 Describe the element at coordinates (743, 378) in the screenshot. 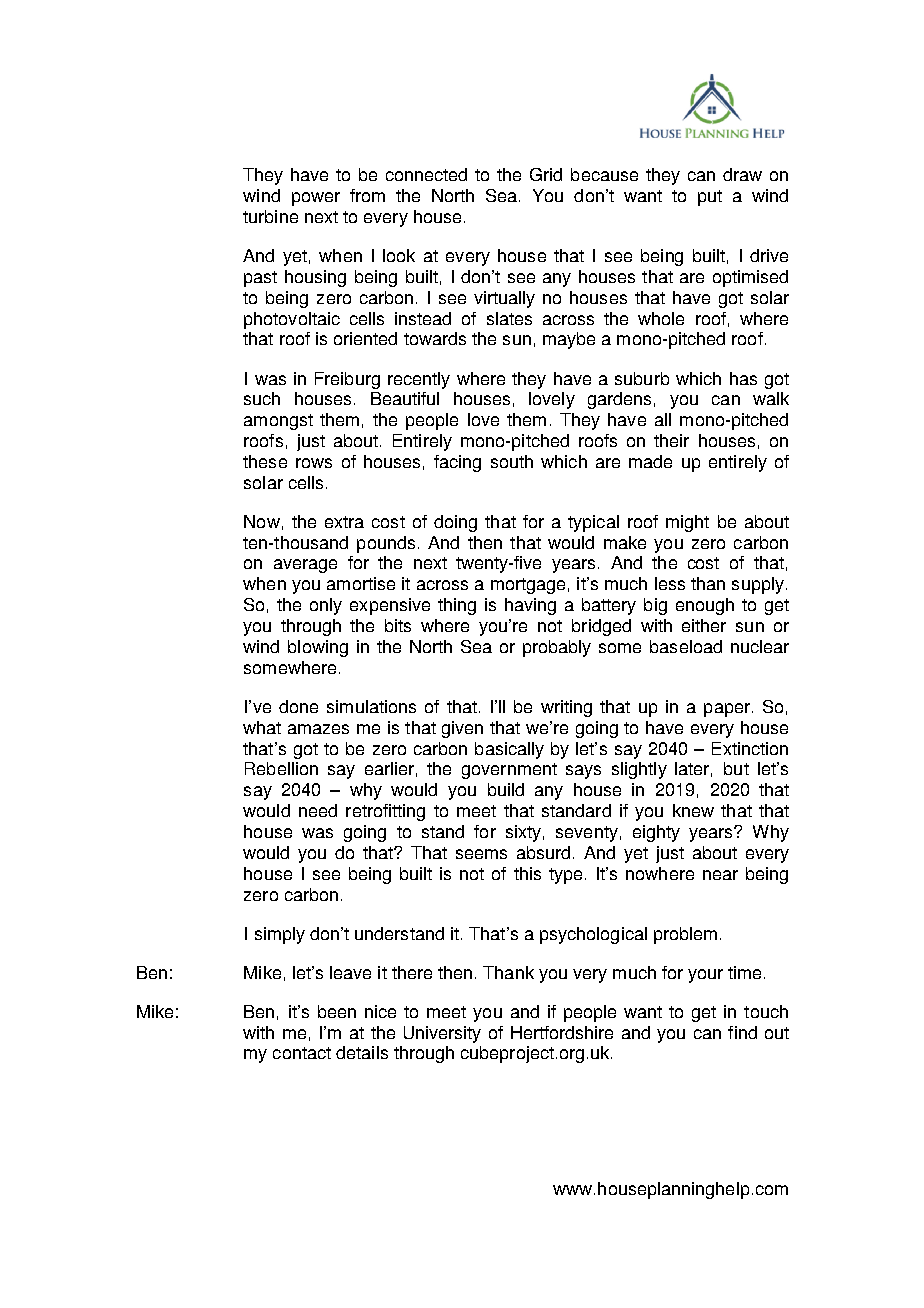

I see `has` at that location.
